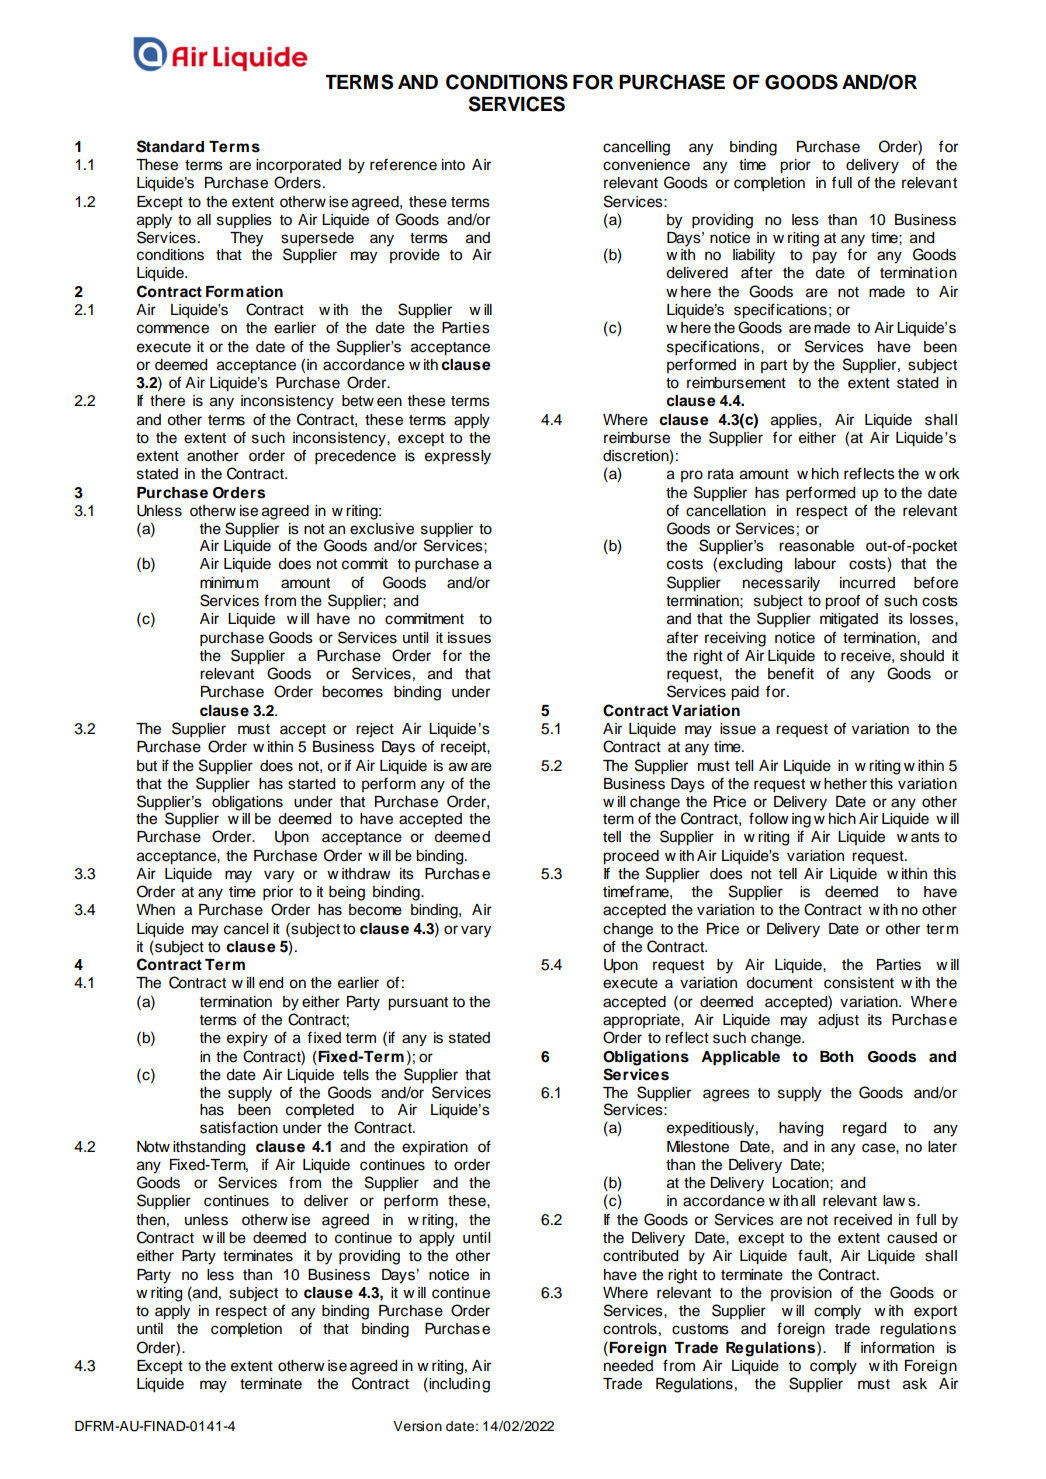 This document has height=1479, width=1046. I want to click on reasonable, so click(816, 546).
